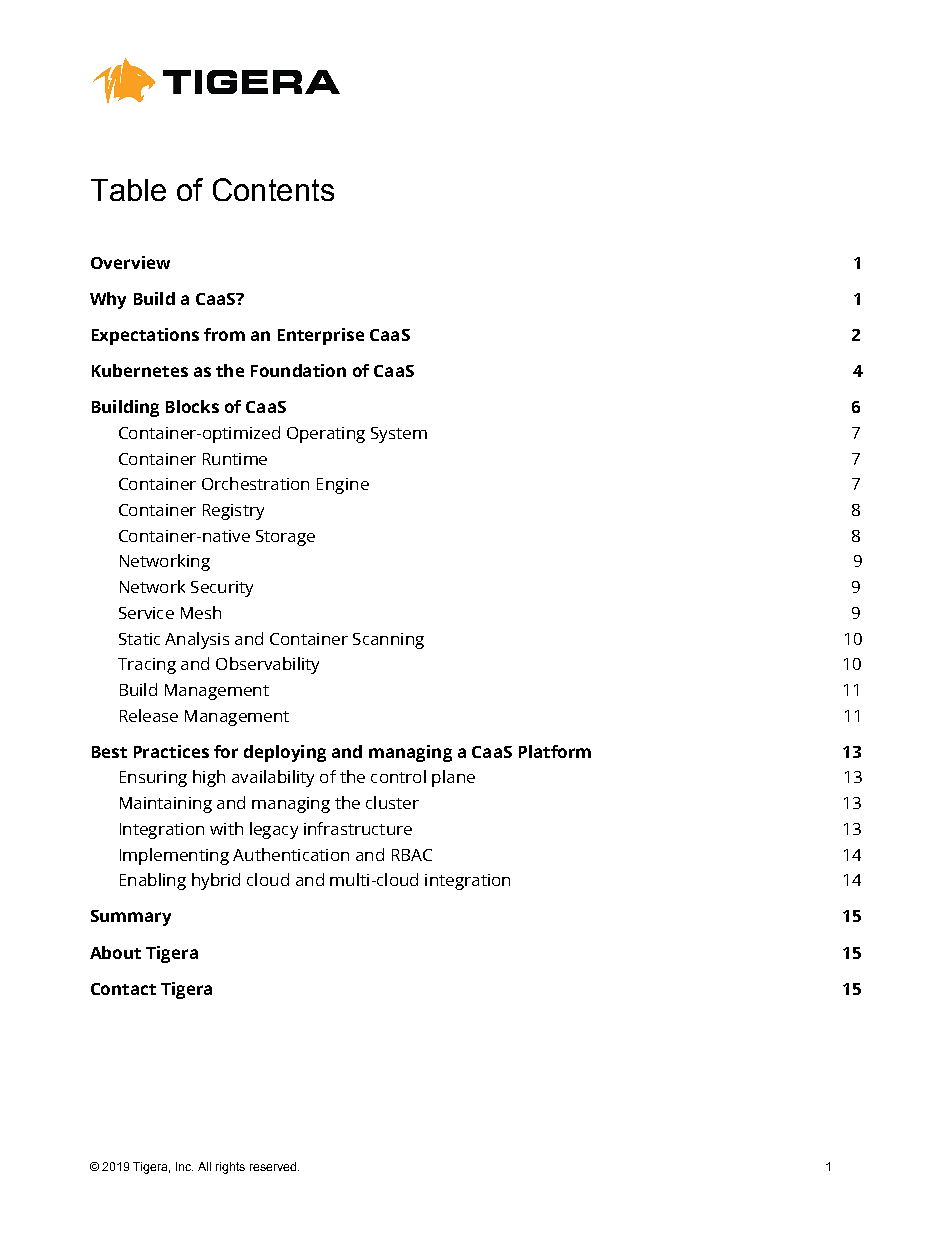  What do you see at coordinates (555, 751) in the document?
I see `Platform` at bounding box center [555, 751].
